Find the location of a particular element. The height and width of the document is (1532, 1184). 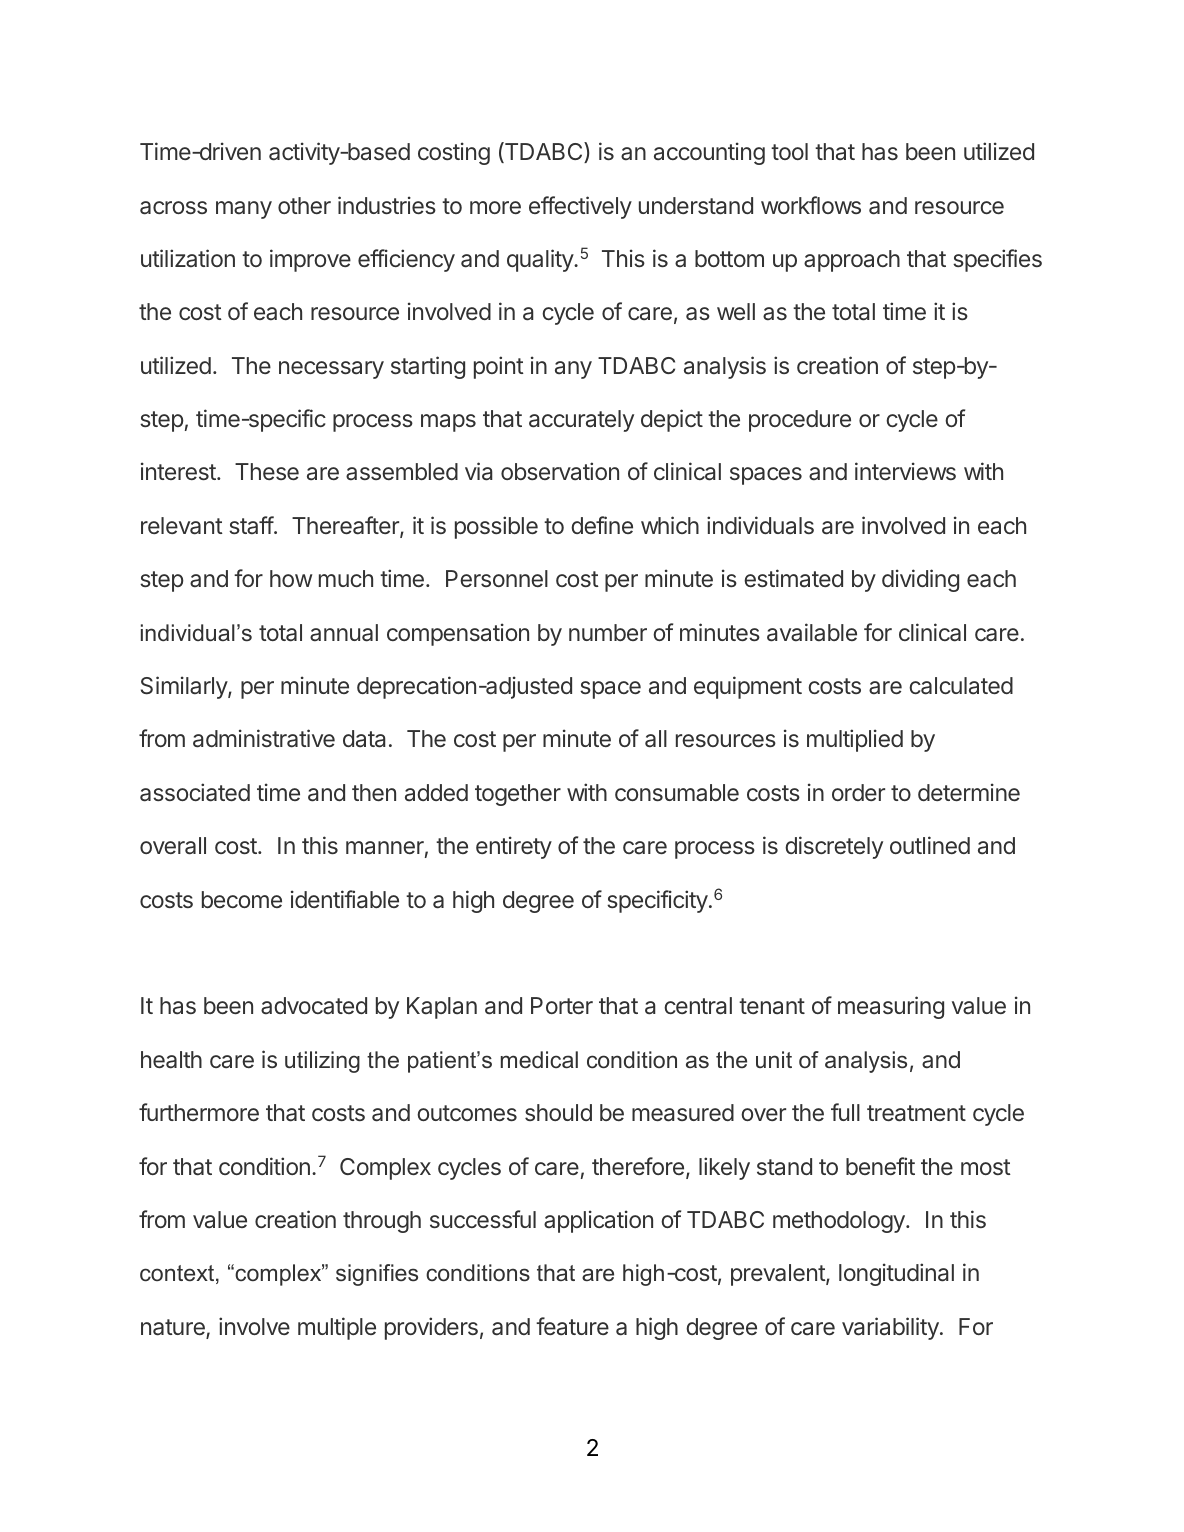

outlined is located at coordinates (930, 845).
